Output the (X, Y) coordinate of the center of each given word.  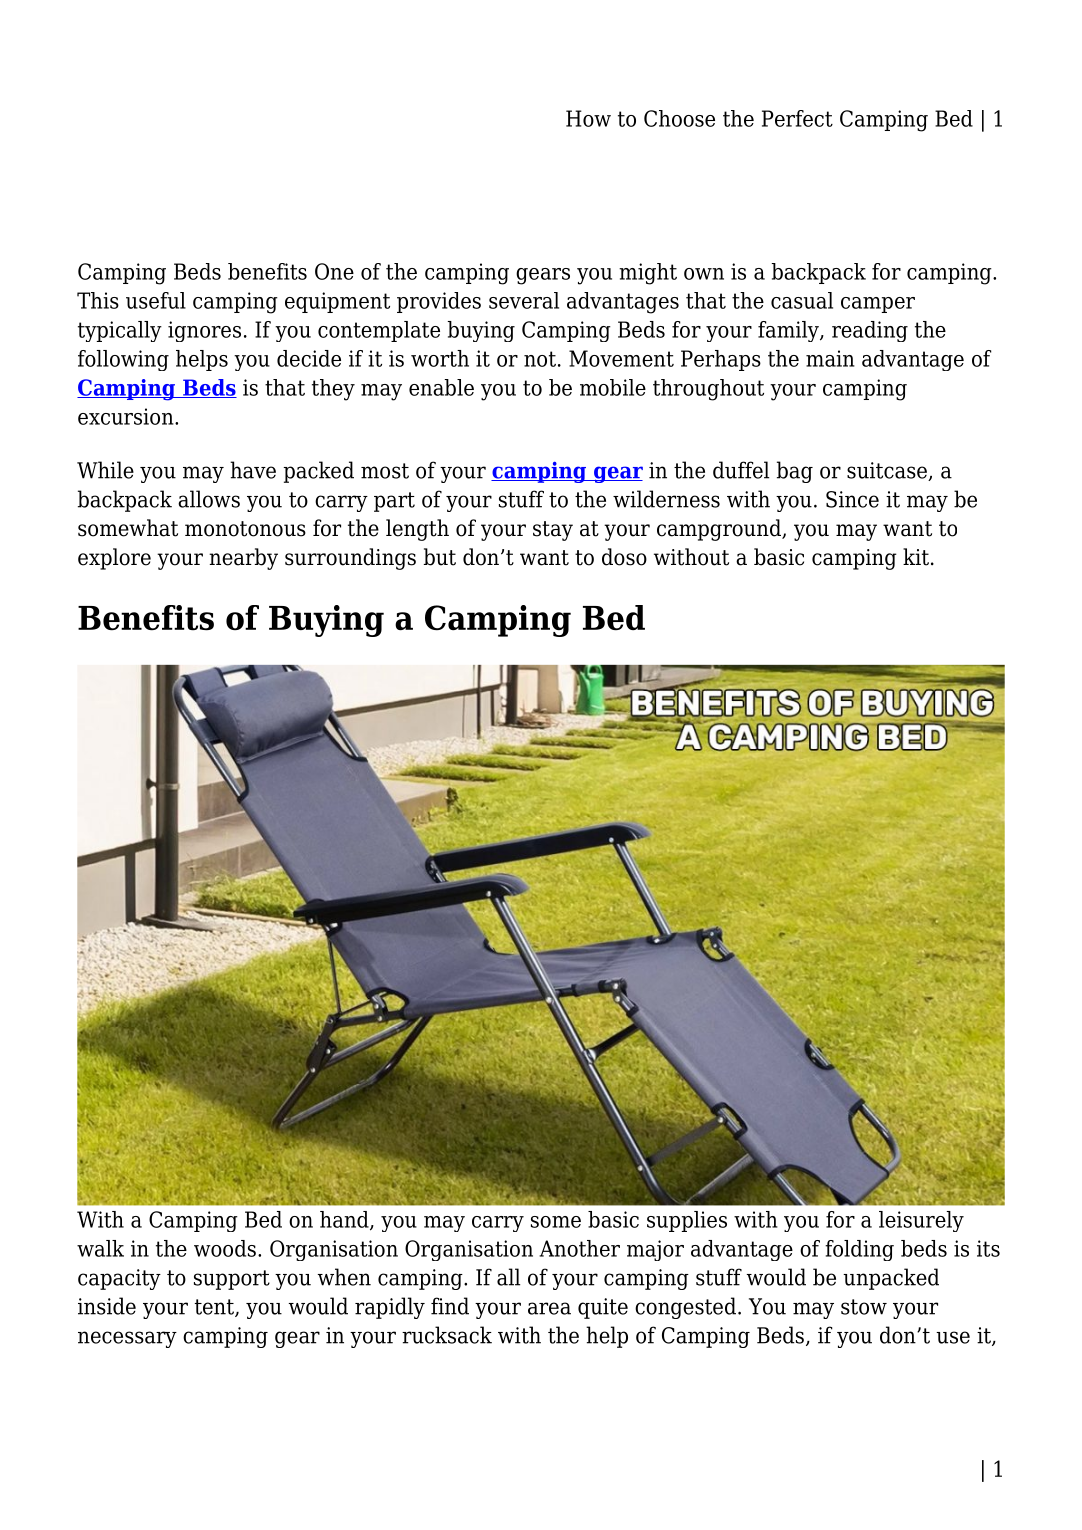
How (588, 118)
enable (441, 387)
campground (720, 530)
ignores (204, 331)
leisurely (921, 1221)
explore (114, 559)
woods (225, 1248)
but (440, 557)
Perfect (797, 118)
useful (156, 300)
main (830, 358)
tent (215, 1308)
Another (579, 1248)
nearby (243, 559)
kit (916, 557)
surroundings (350, 559)
